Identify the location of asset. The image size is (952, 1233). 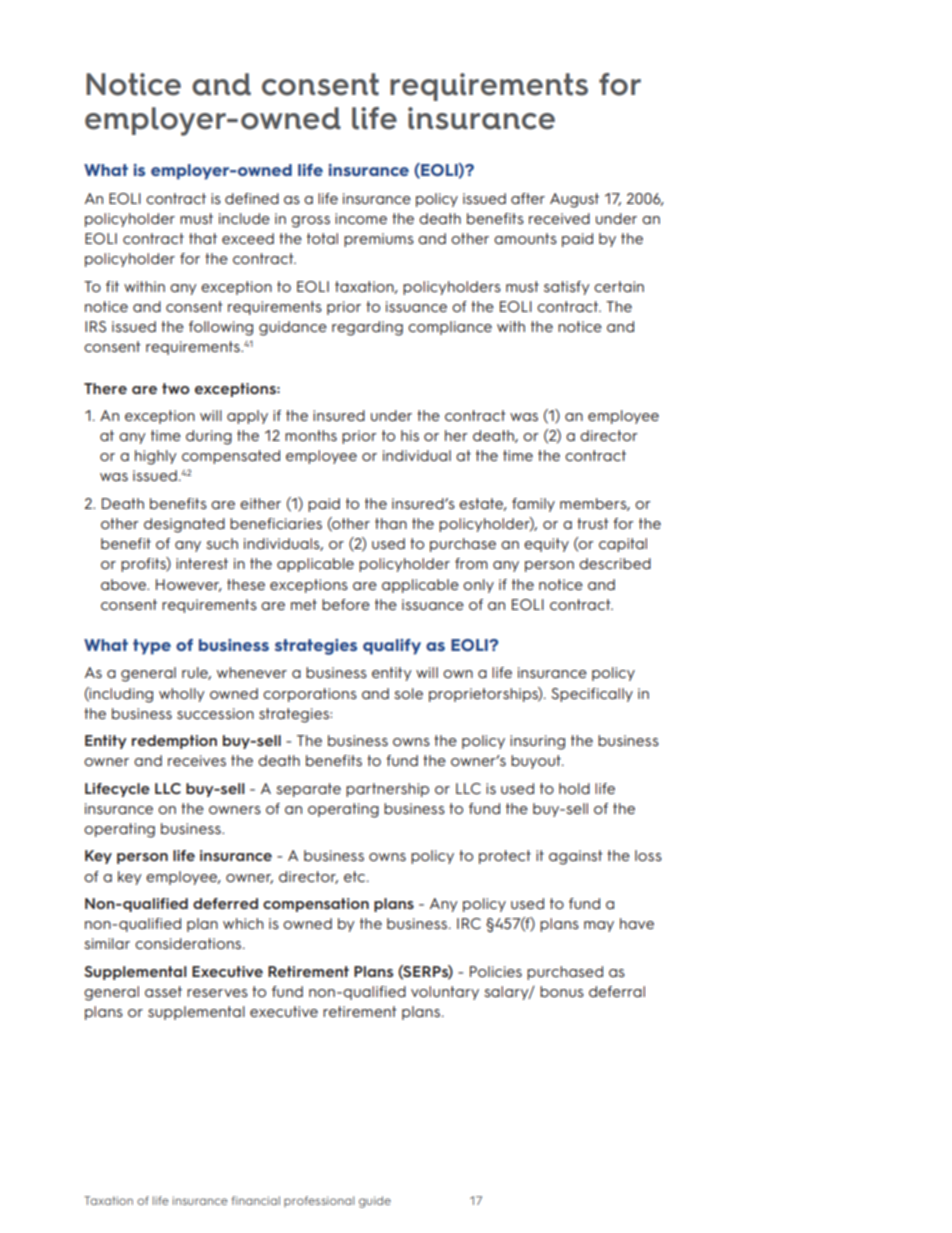
(163, 991).
